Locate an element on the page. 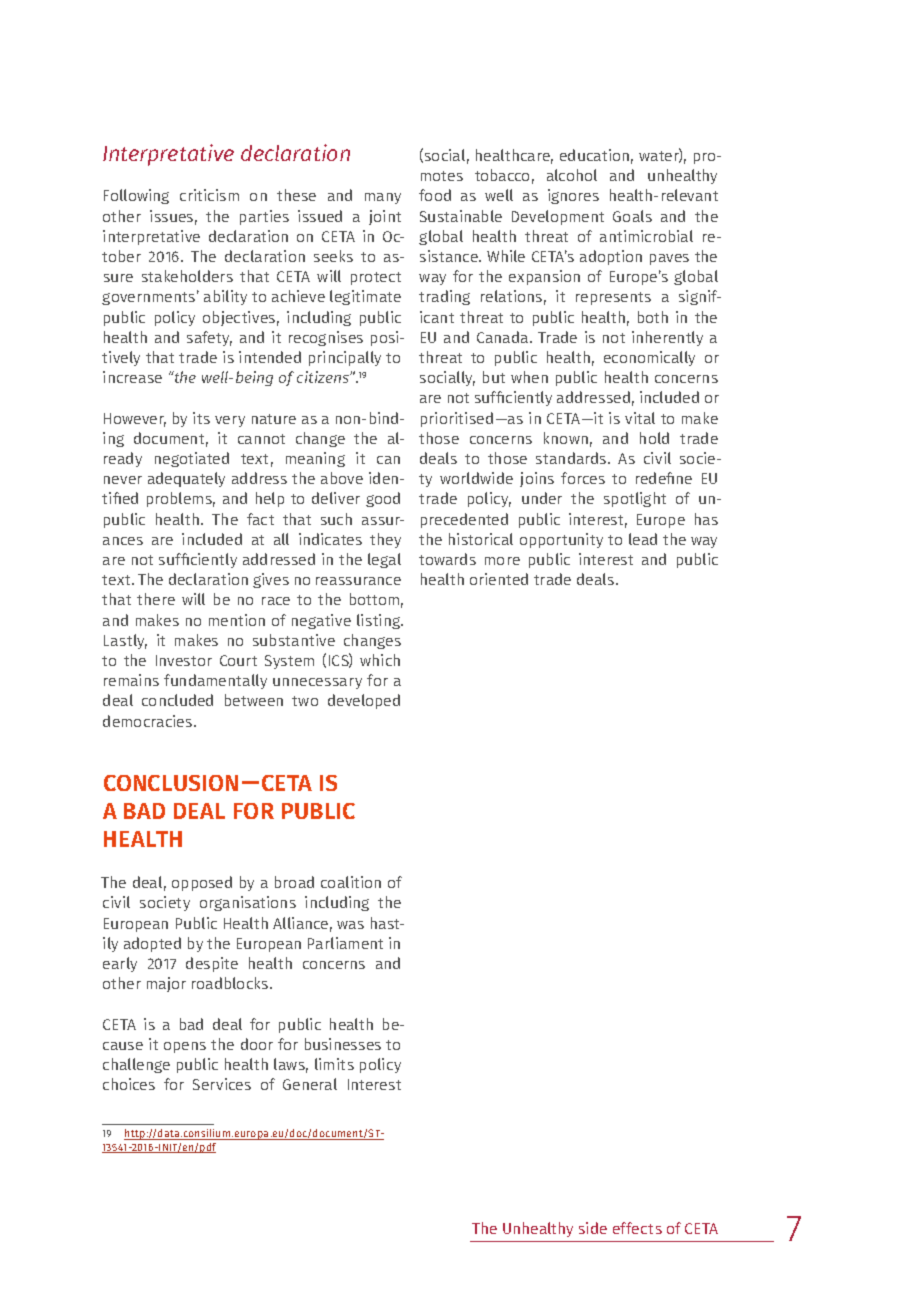 The width and height of the image is (924, 1308). many is located at coordinates (383, 198).
